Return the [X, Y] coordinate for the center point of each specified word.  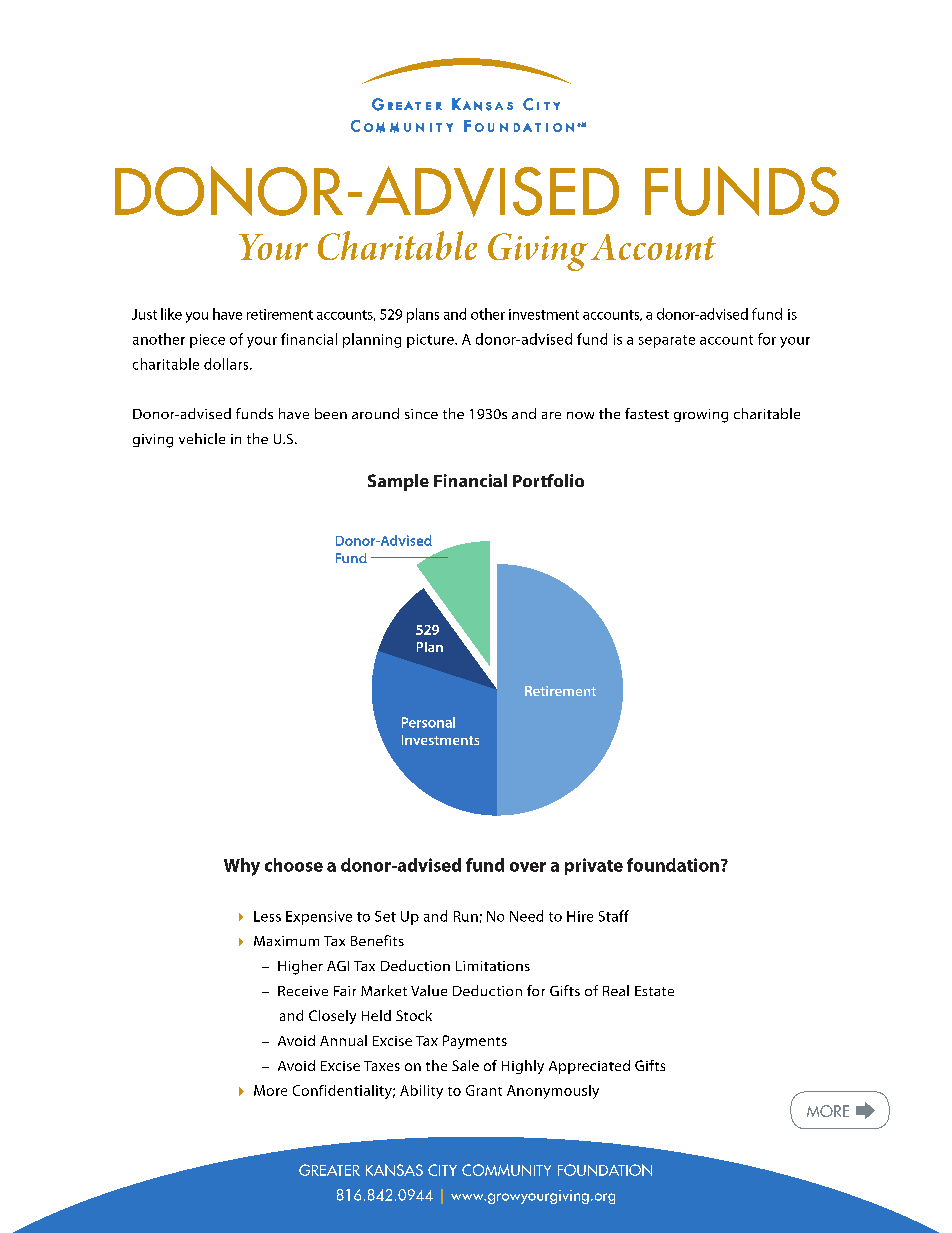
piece [207, 341]
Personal [428, 722]
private [594, 866]
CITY [442, 1170]
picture [431, 341]
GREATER [329, 1170]
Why [242, 867]
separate [667, 341]
